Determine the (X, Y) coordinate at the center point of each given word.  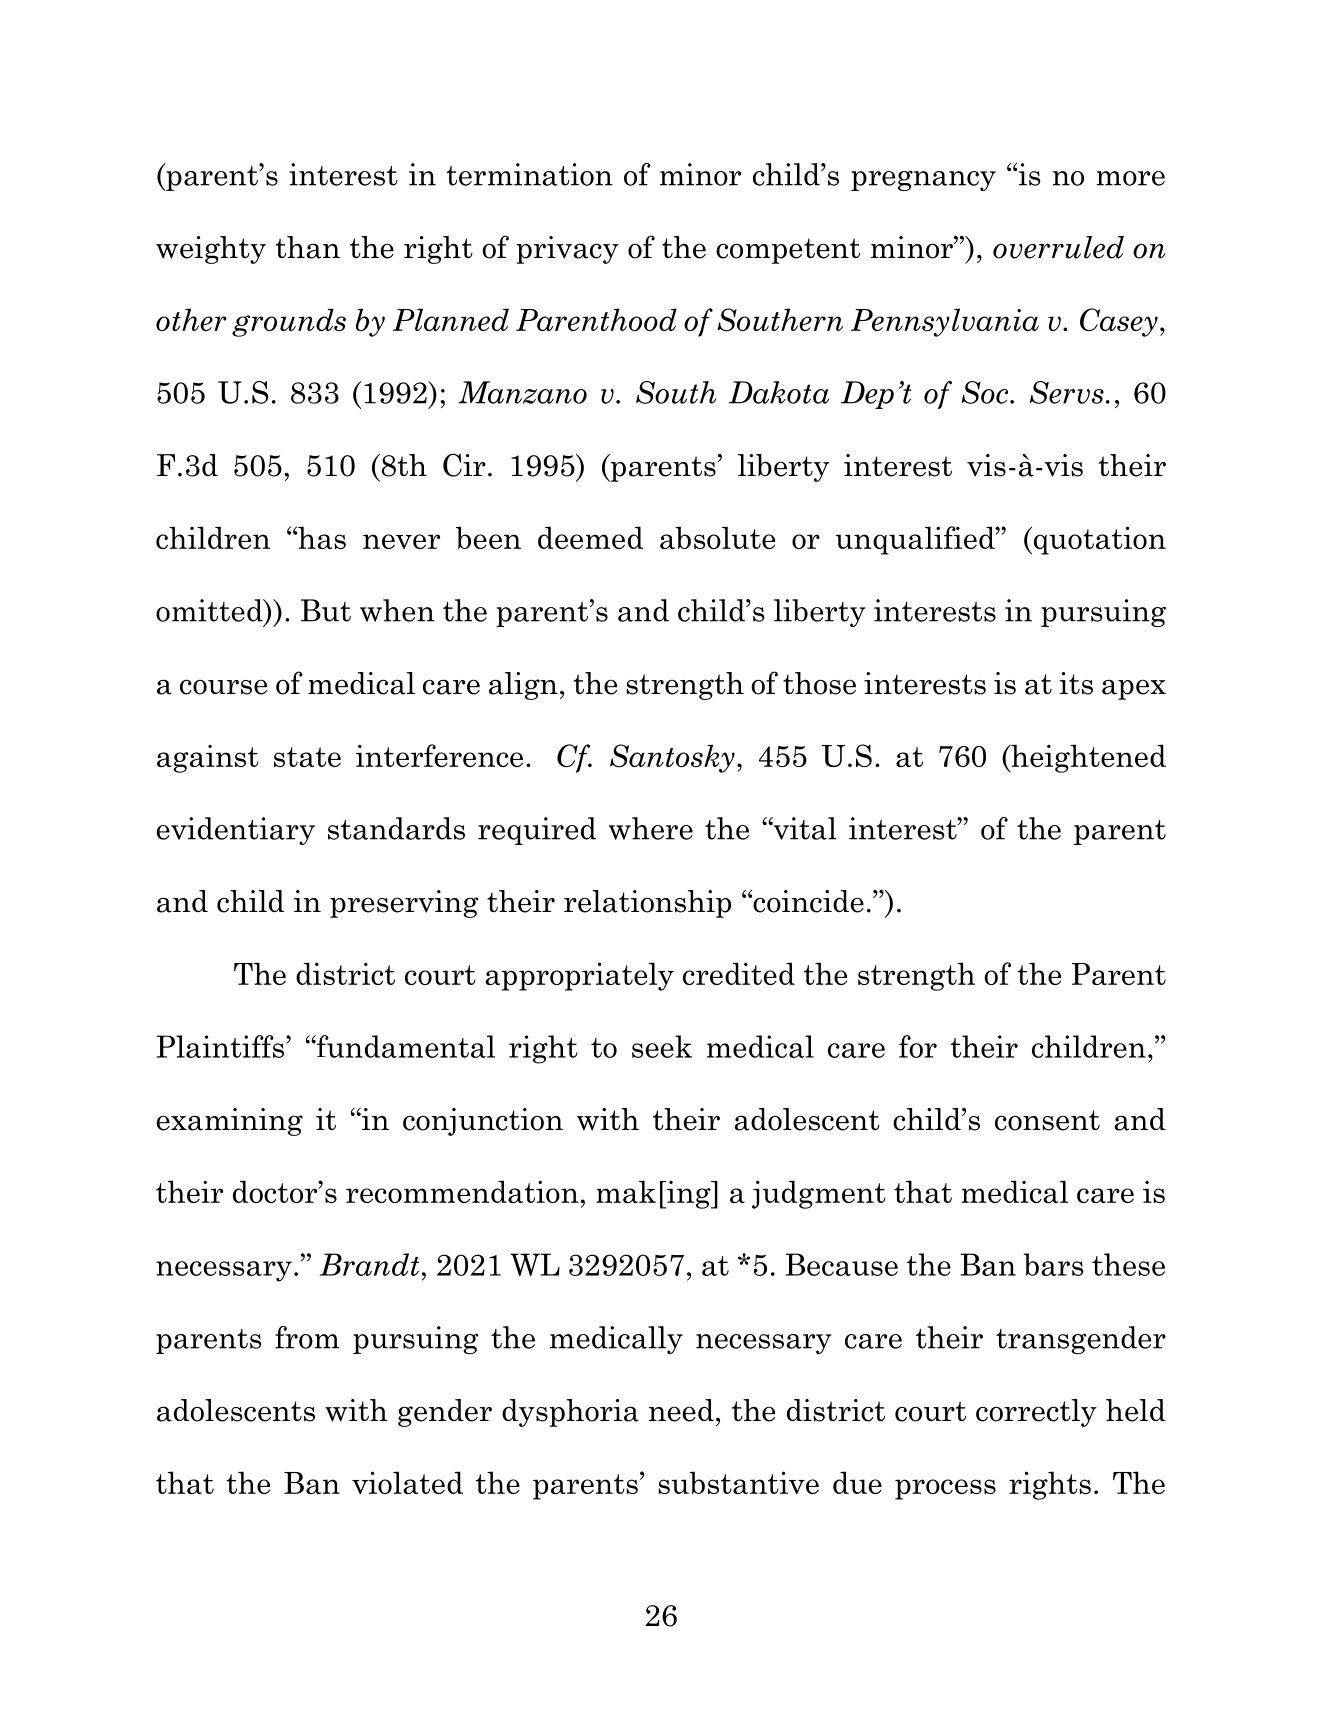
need (681, 1410)
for (918, 1046)
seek (662, 1046)
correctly (1036, 1413)
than (308, 247)
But (326, 610)
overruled (1058, 247)
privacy (567, 250)
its (1076, 683)
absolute (717, 537)
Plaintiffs (221, 1046)
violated (407, 1482)
